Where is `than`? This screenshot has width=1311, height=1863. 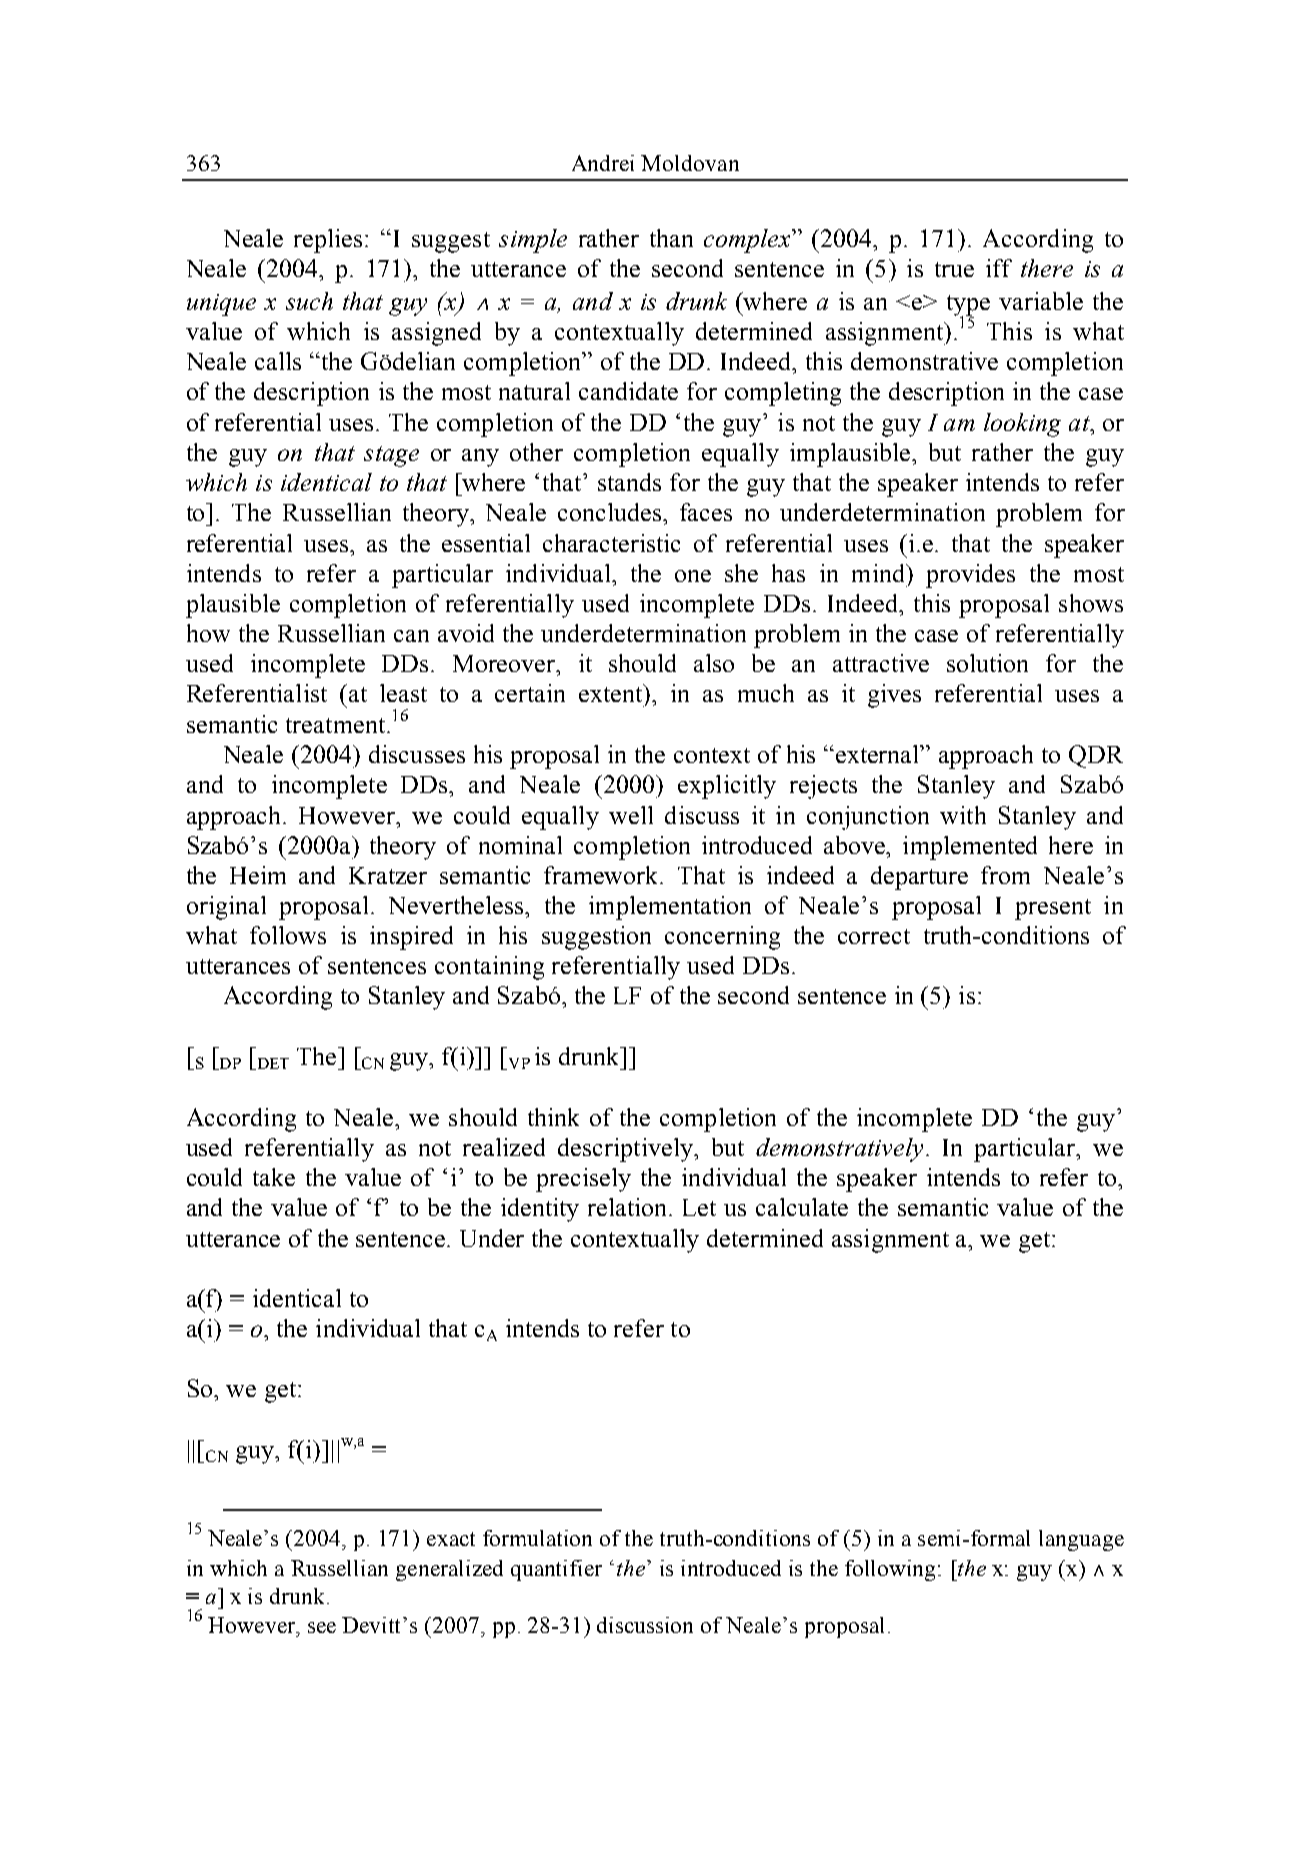
than is located at coordinates (671, 238).
